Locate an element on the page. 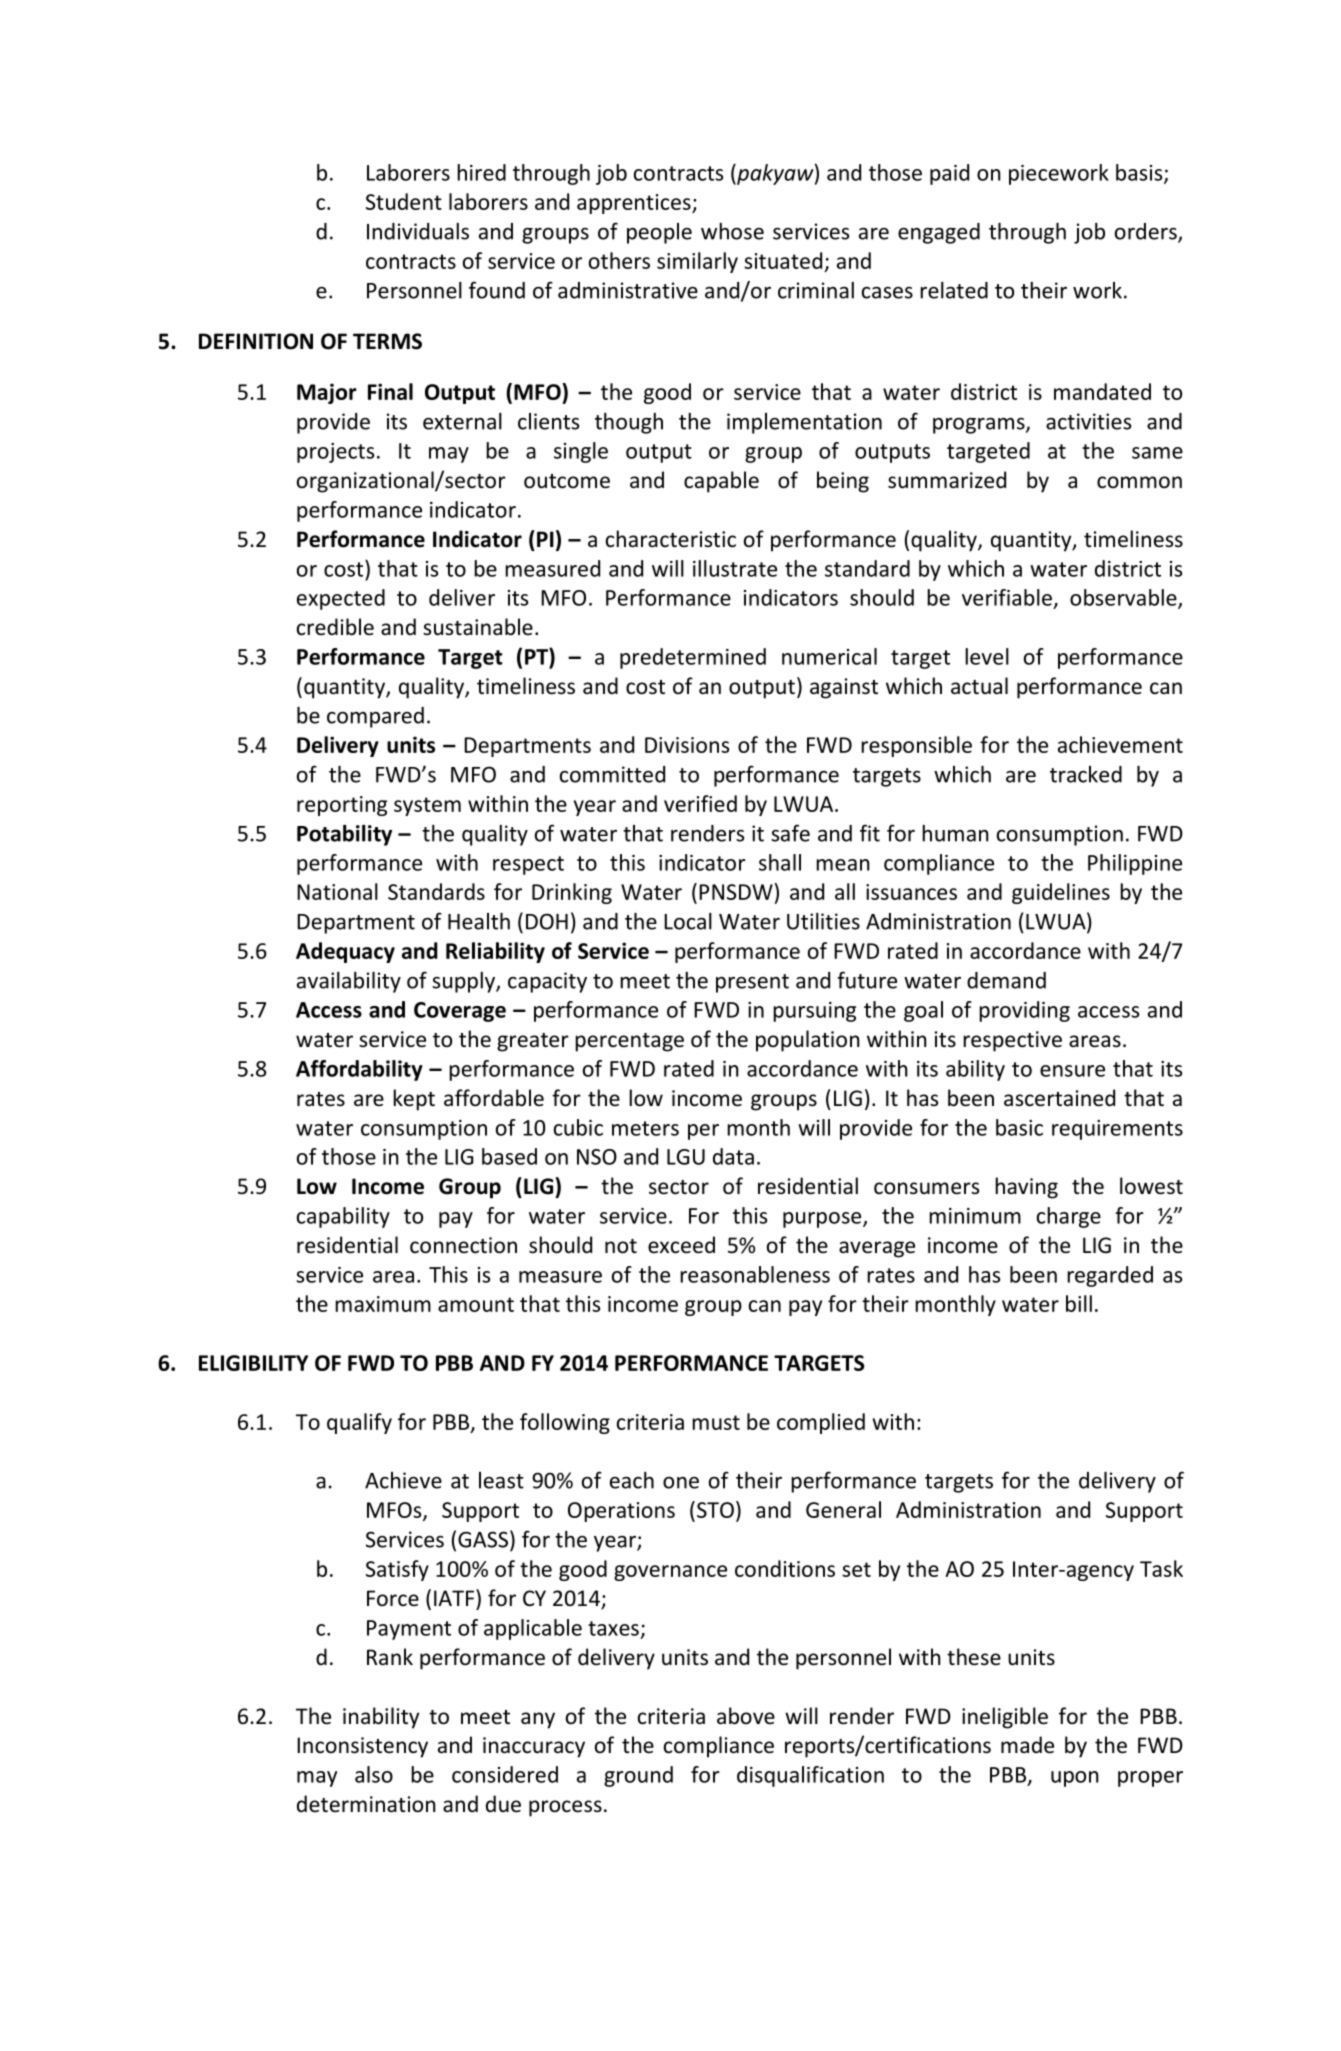 The width and height of the document is (1341, 2051). verifiable is located at coordinates (1007, 597).
